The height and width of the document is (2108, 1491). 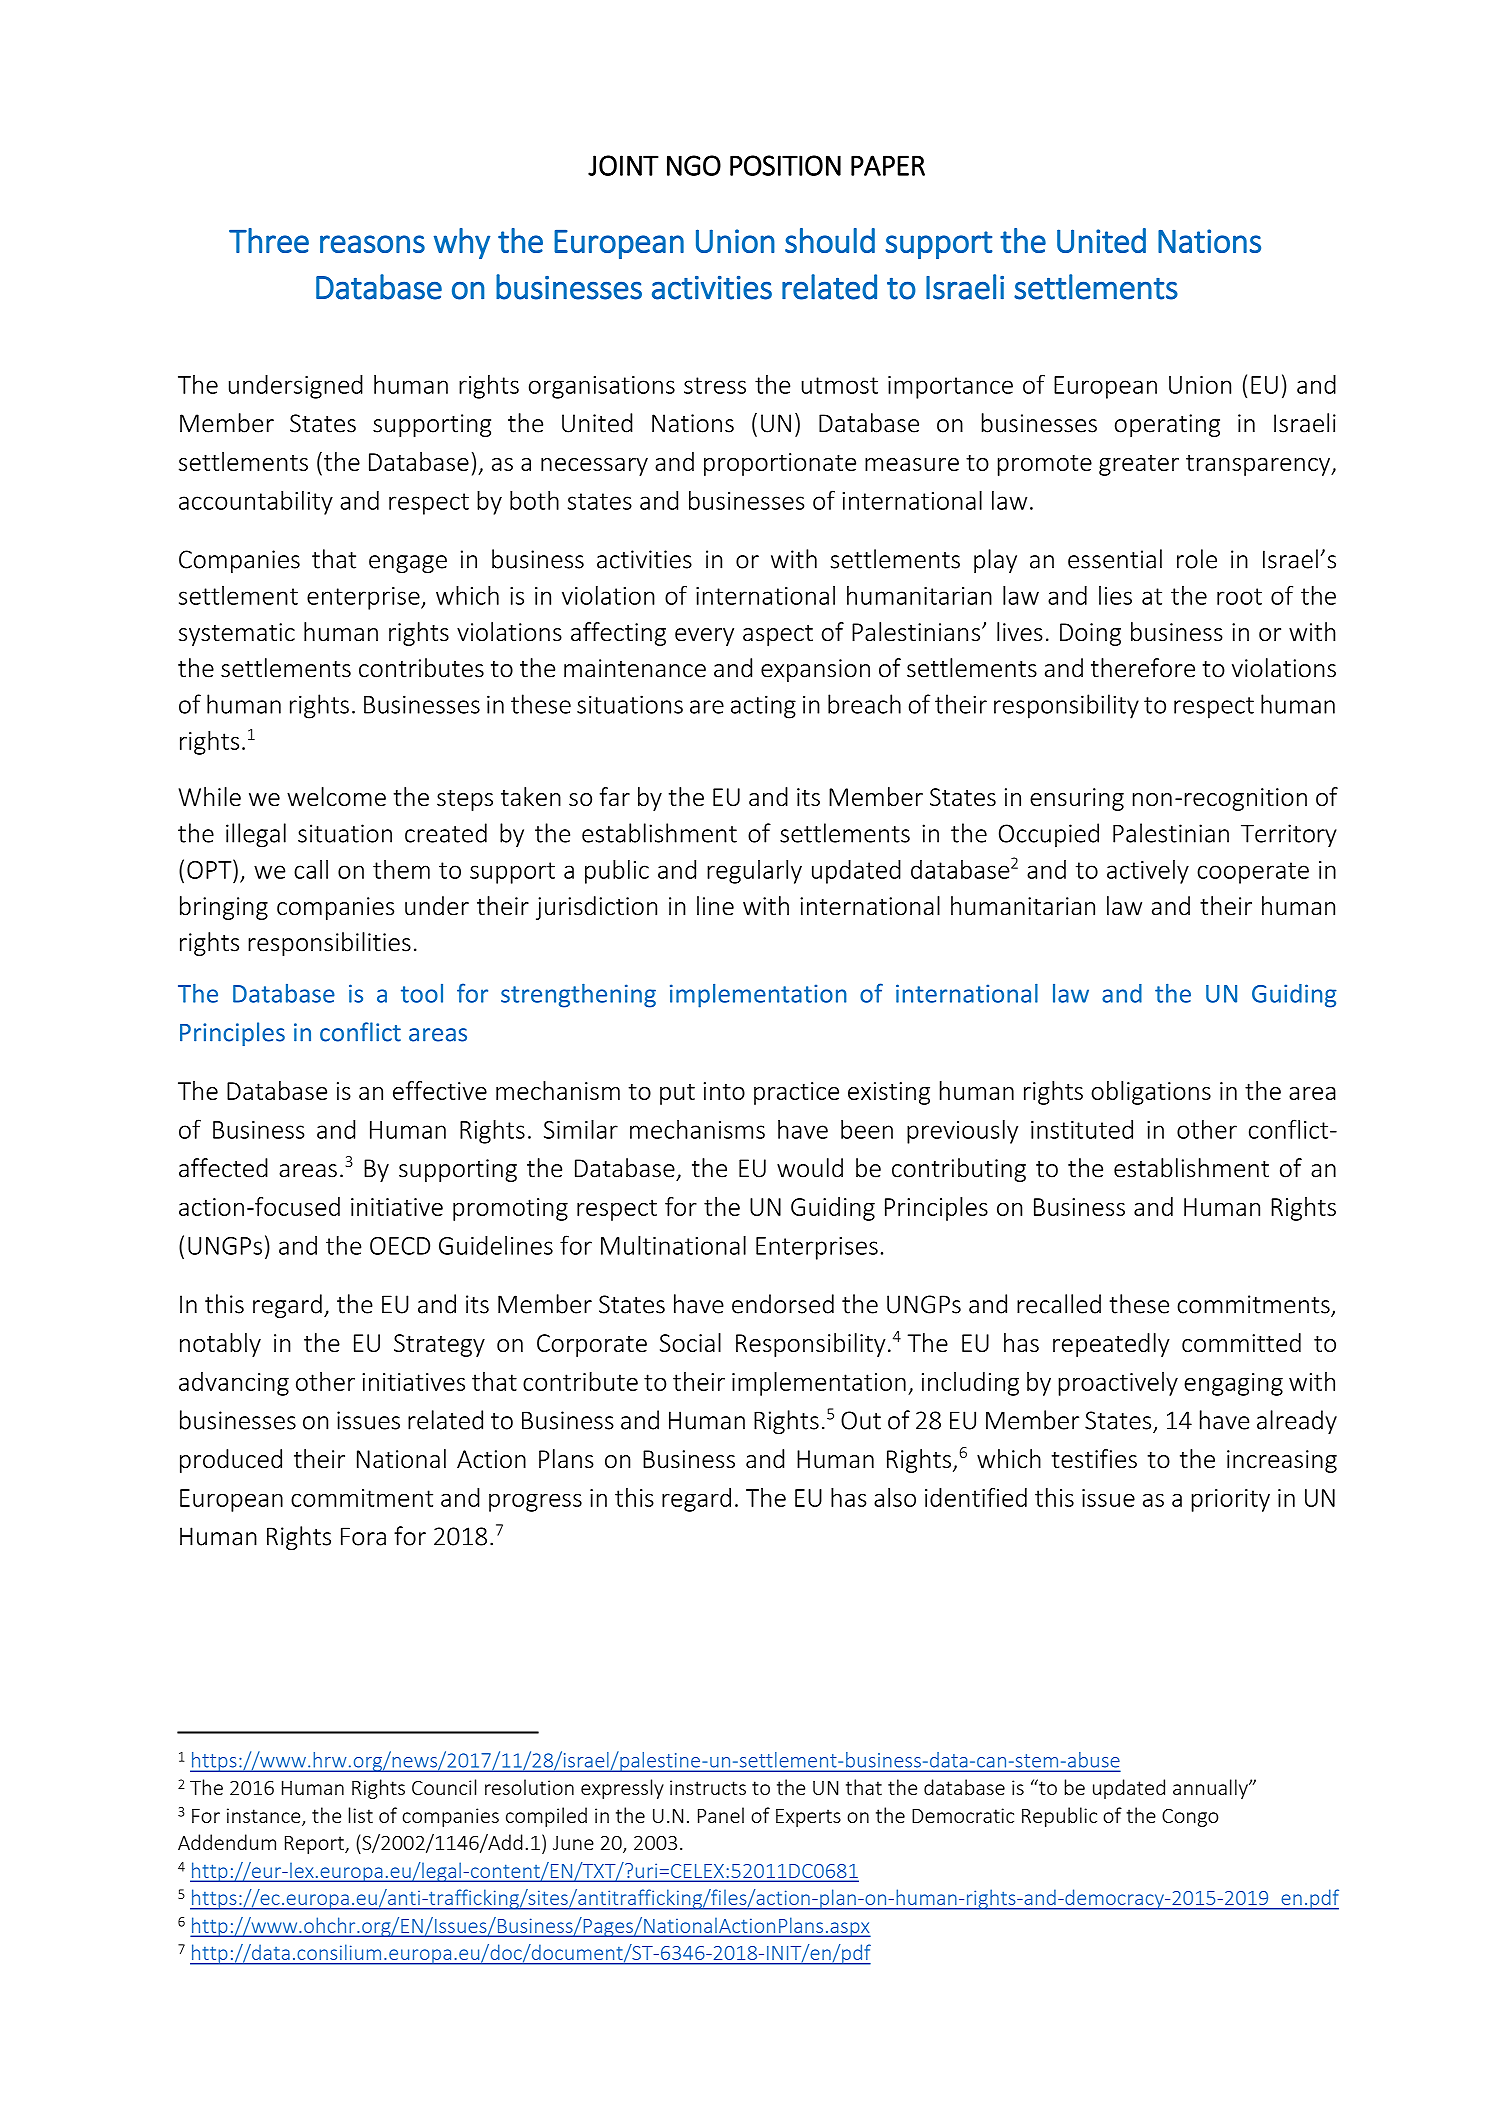 I want to click on POSITION, so click(x=785, y=165).
